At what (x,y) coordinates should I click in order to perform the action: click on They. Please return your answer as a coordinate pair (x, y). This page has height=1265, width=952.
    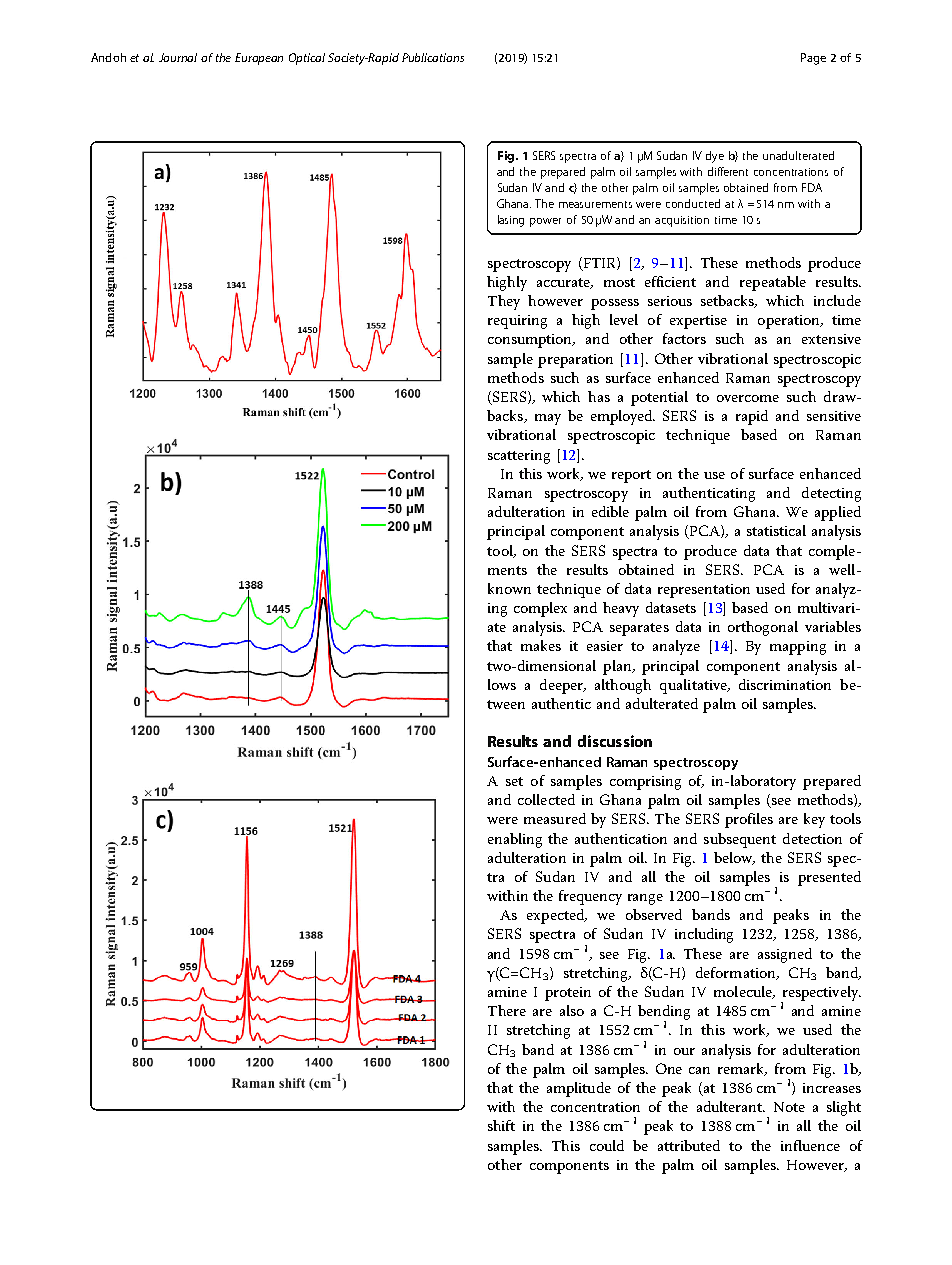
    Looking at the image, I should click on (504, 302).
